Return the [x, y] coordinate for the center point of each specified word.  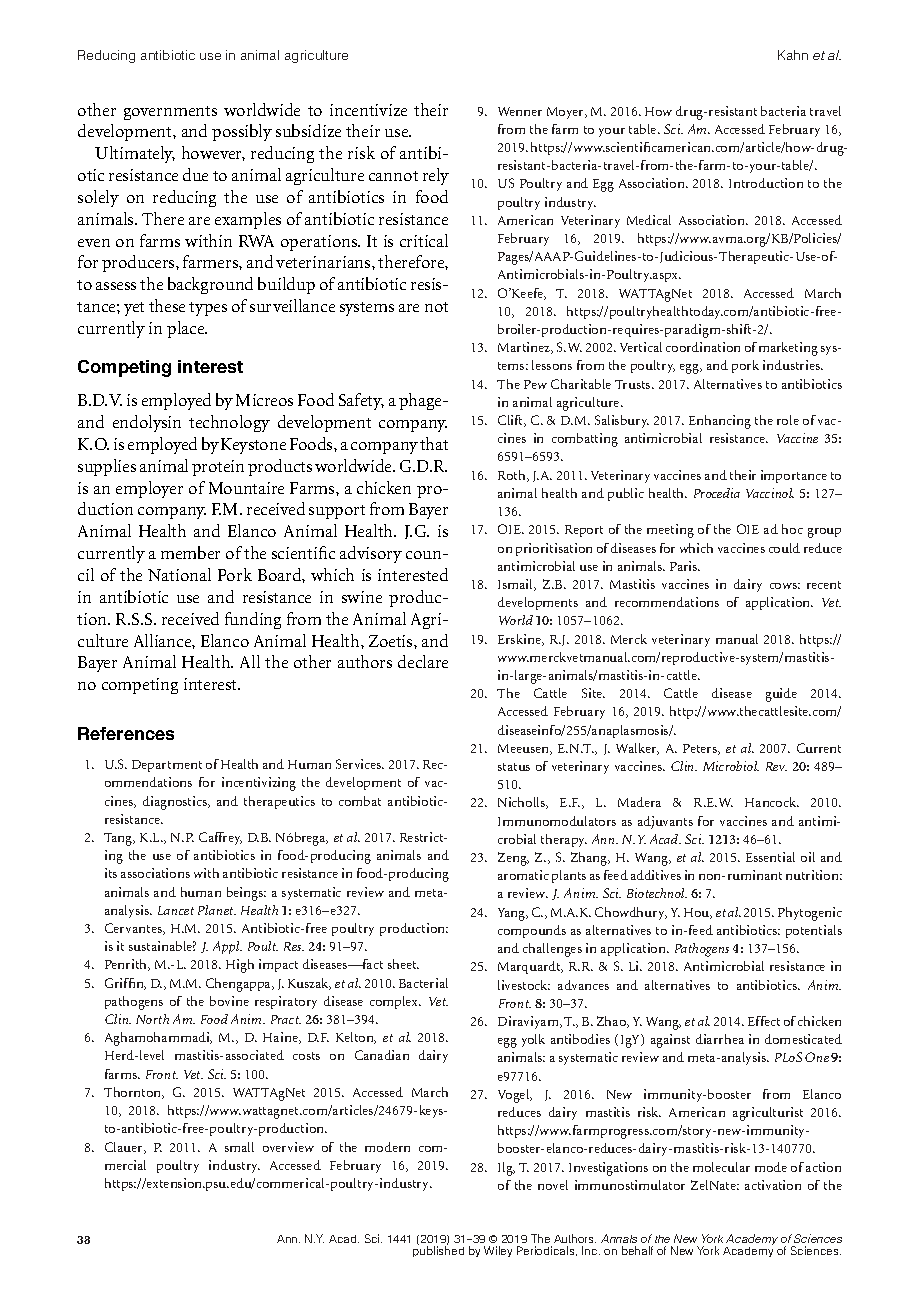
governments [170, 113]
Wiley [498, 1251]
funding [253, 620]
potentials [814, 931]
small [239, 1147]
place [187, 329]
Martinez [525, 348]
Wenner [520, 111]
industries [792, 365]
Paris [685, 566]
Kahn [793, 55]
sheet [403, 964]
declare [423, 661]
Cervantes [134, 929]
